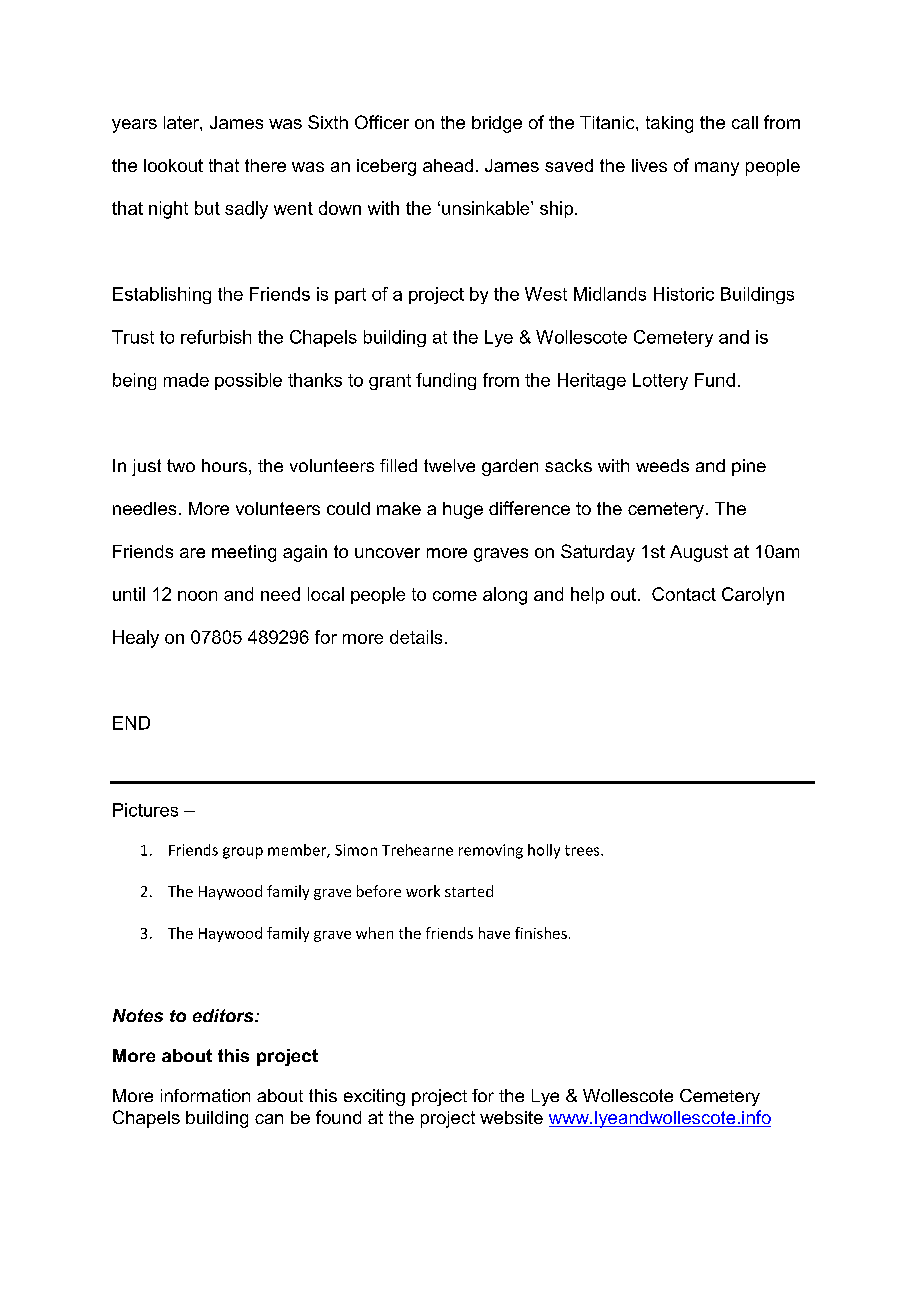 The height and width of the screenshot is (1308, 924). I want to click on Contact, so click(684, 594).
